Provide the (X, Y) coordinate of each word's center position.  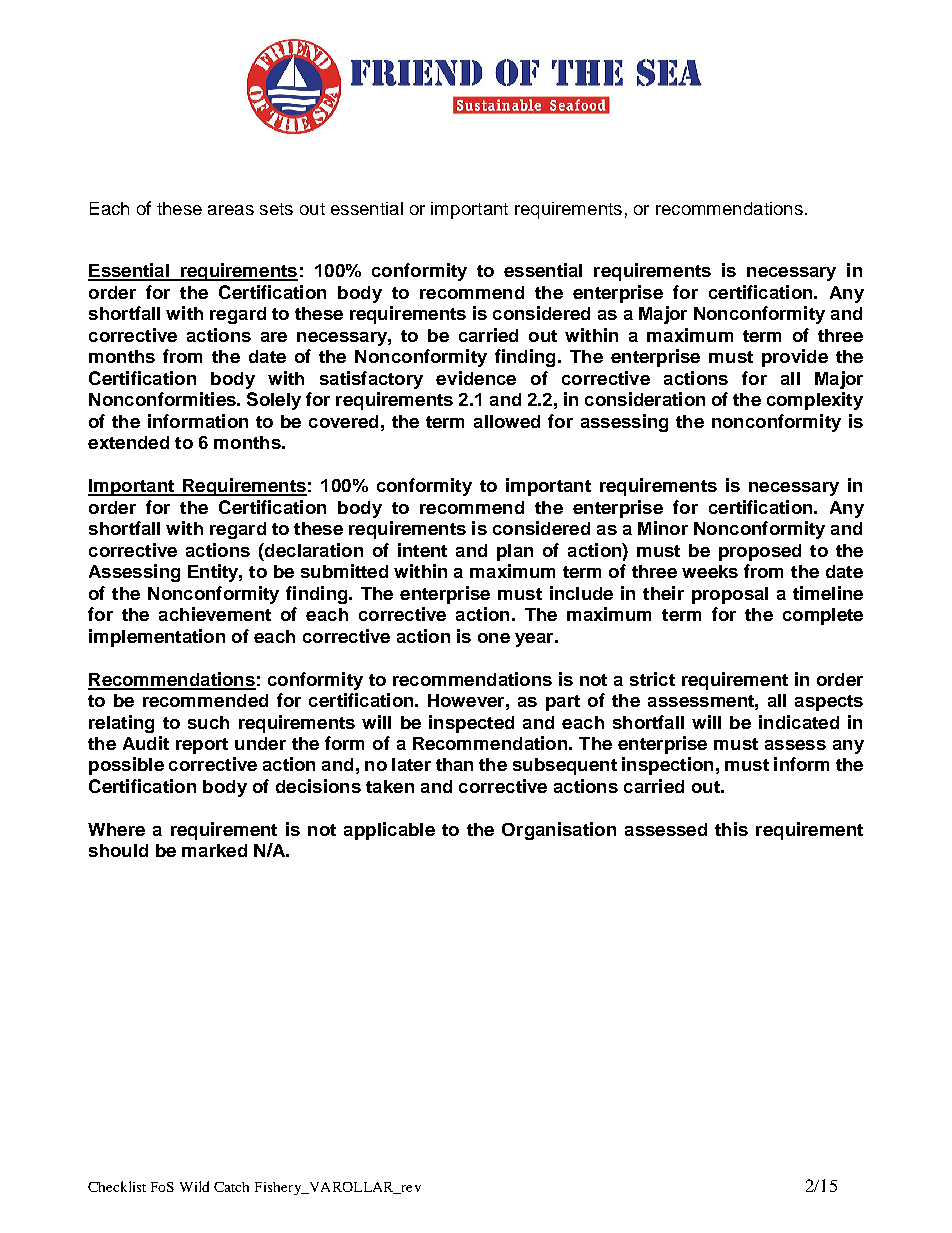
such (208, 722)
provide (795, 358)
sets (276, 209)
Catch (231, 1187)
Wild (194, 1186)
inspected (471, 724)
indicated (799, 722)
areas (231, 210)
